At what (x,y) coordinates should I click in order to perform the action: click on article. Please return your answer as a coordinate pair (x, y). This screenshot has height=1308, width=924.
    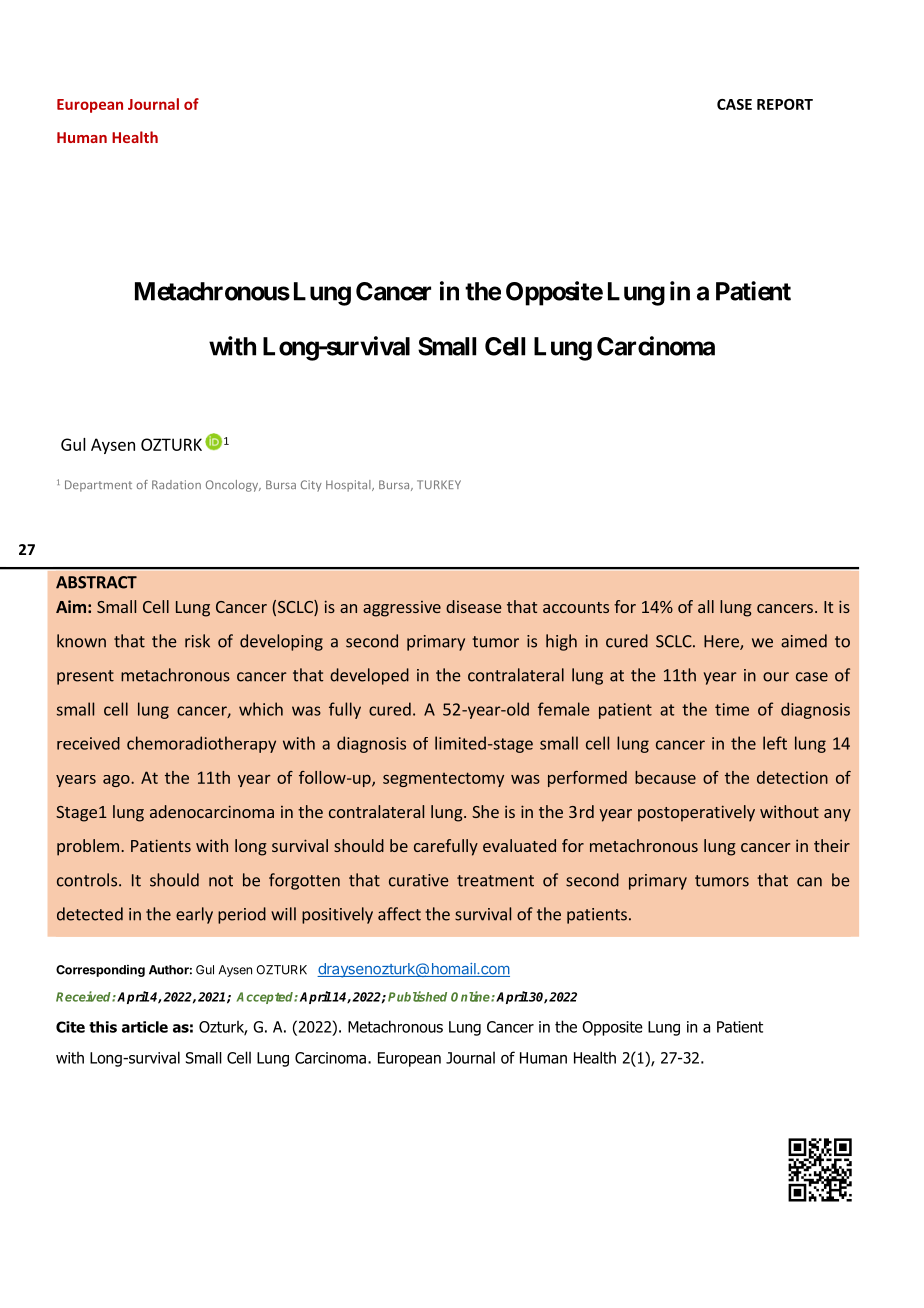
    Looking at the image, I should click on (145, 1027).
